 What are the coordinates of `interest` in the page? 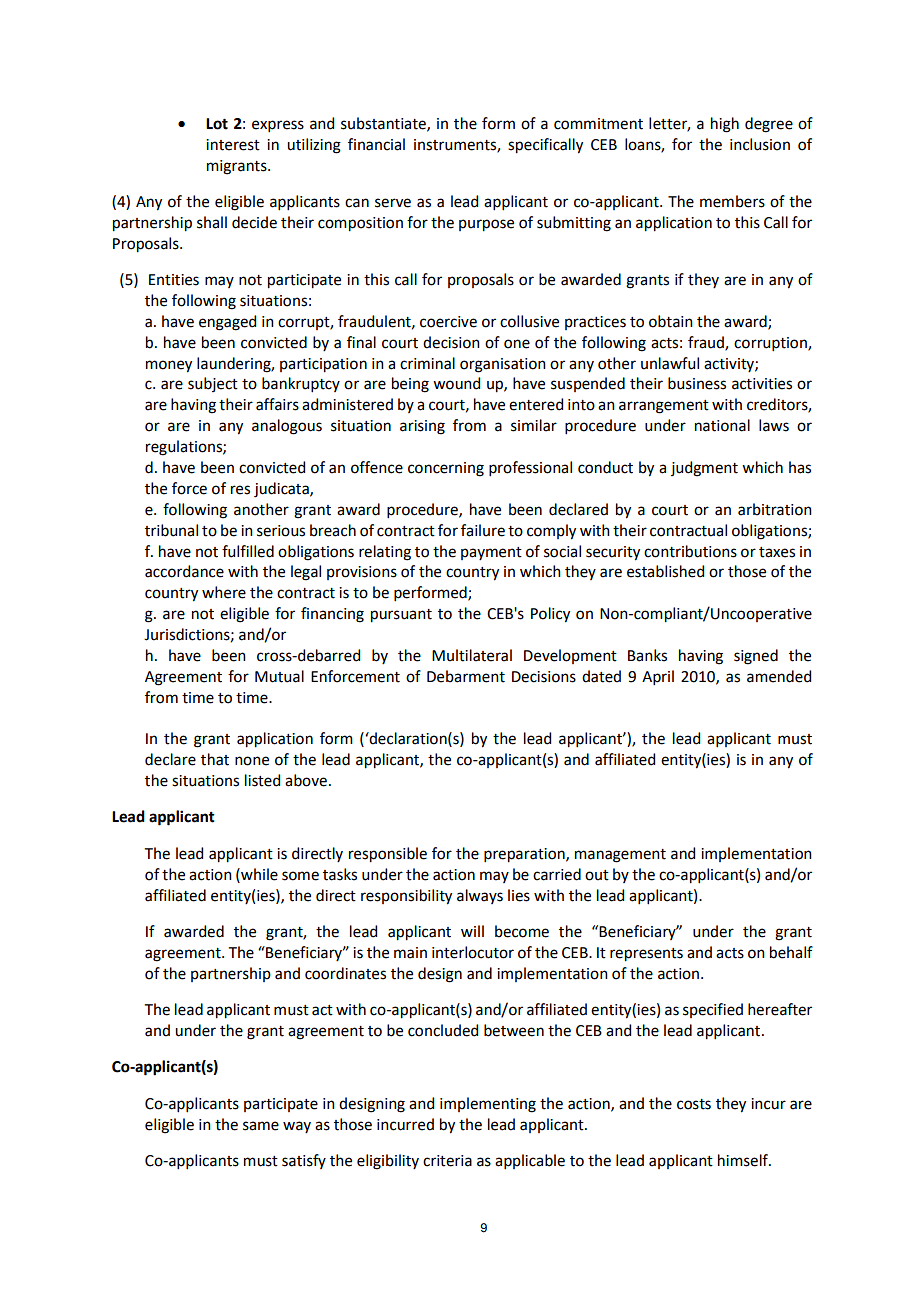 It's located at (233, 145).
